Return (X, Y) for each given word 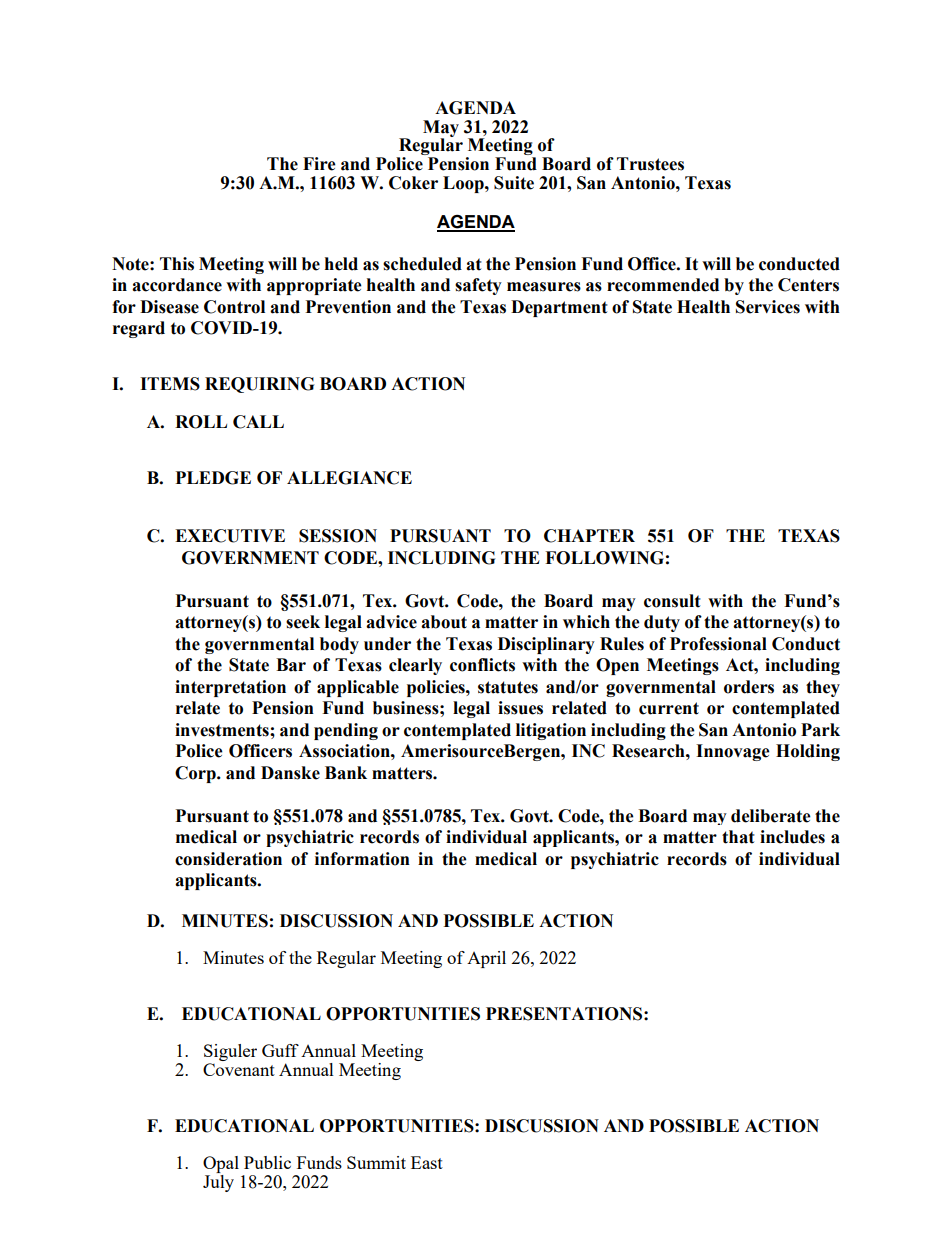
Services (768, 307)
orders (749, 687)
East (427, 1162)
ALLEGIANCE (349, 478)
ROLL (201, 422)
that (738, 837)
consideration (228, 859)
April (486, 959)
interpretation (230, 688)
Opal (221, 1166)
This (177, 264)
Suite (514, 183)
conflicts (482, 665)
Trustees (650, 164)
